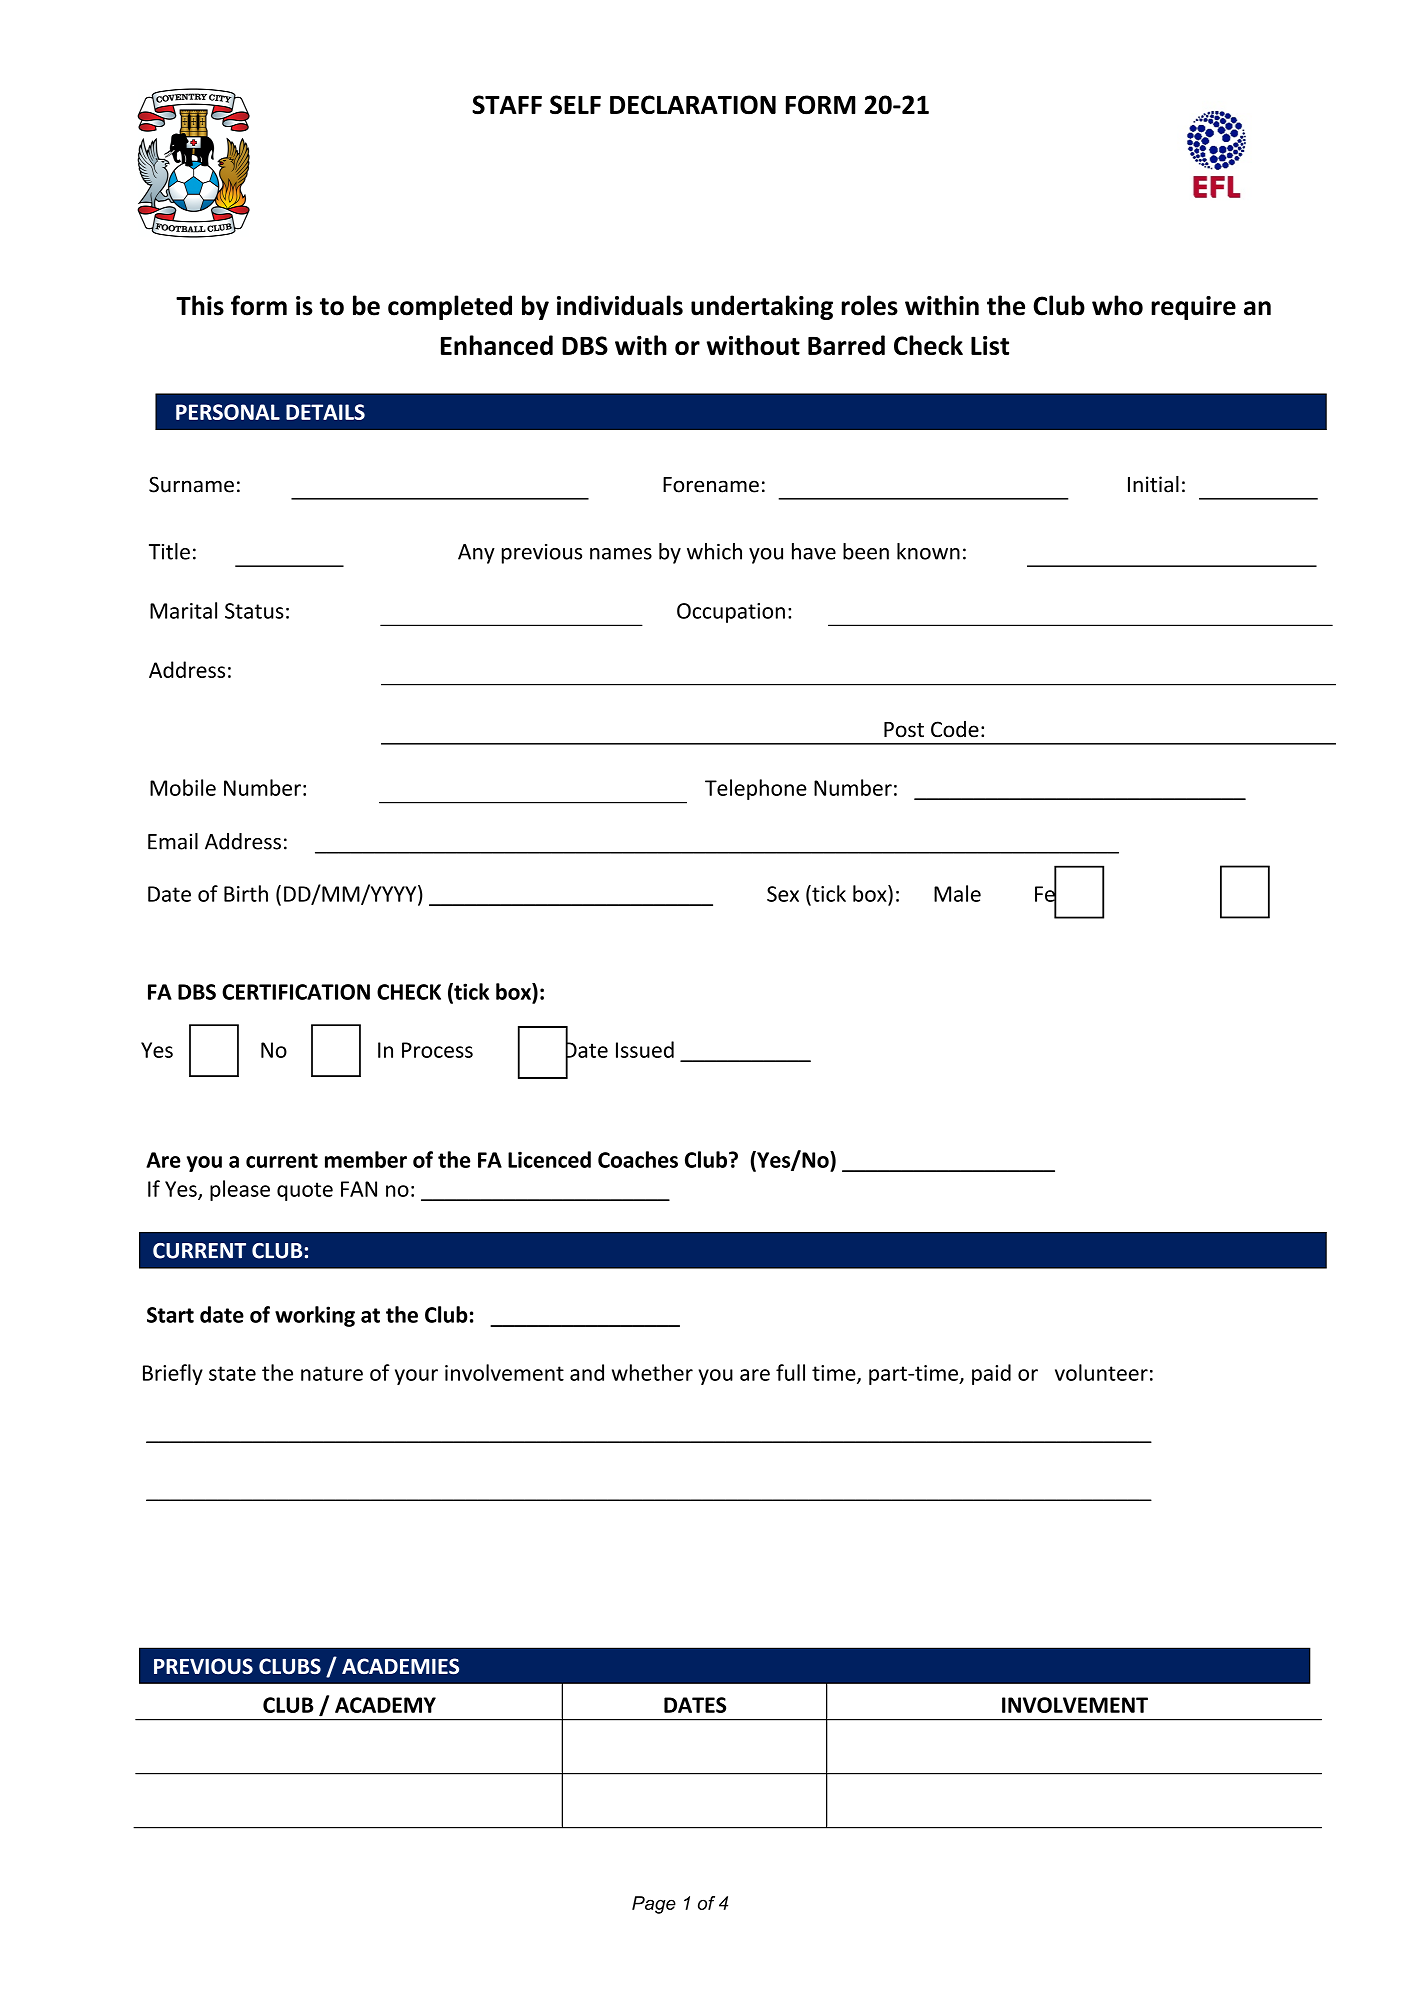  Describe the element at coordinates (693, 105) in the screenshot. I see `DECLARATION` at that location.
